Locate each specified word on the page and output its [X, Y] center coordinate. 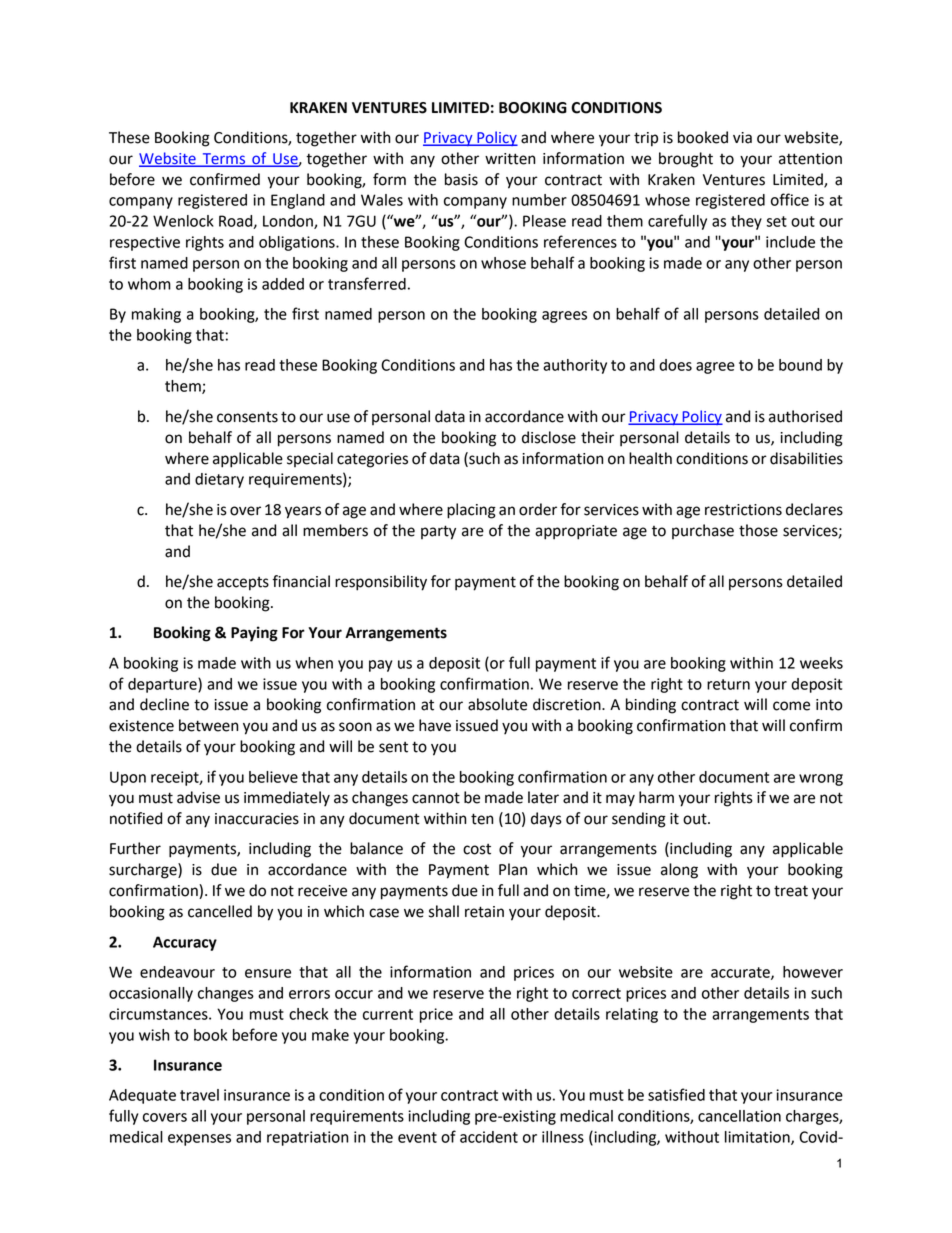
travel [199, 1095]
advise [198, 797]
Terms [224, 159]
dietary [219, 480]
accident [489, 1137]
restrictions [743, 510]
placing [471, 511]
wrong [821, 780]
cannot [436, 798]
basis [461, 179]
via [742, 138]
